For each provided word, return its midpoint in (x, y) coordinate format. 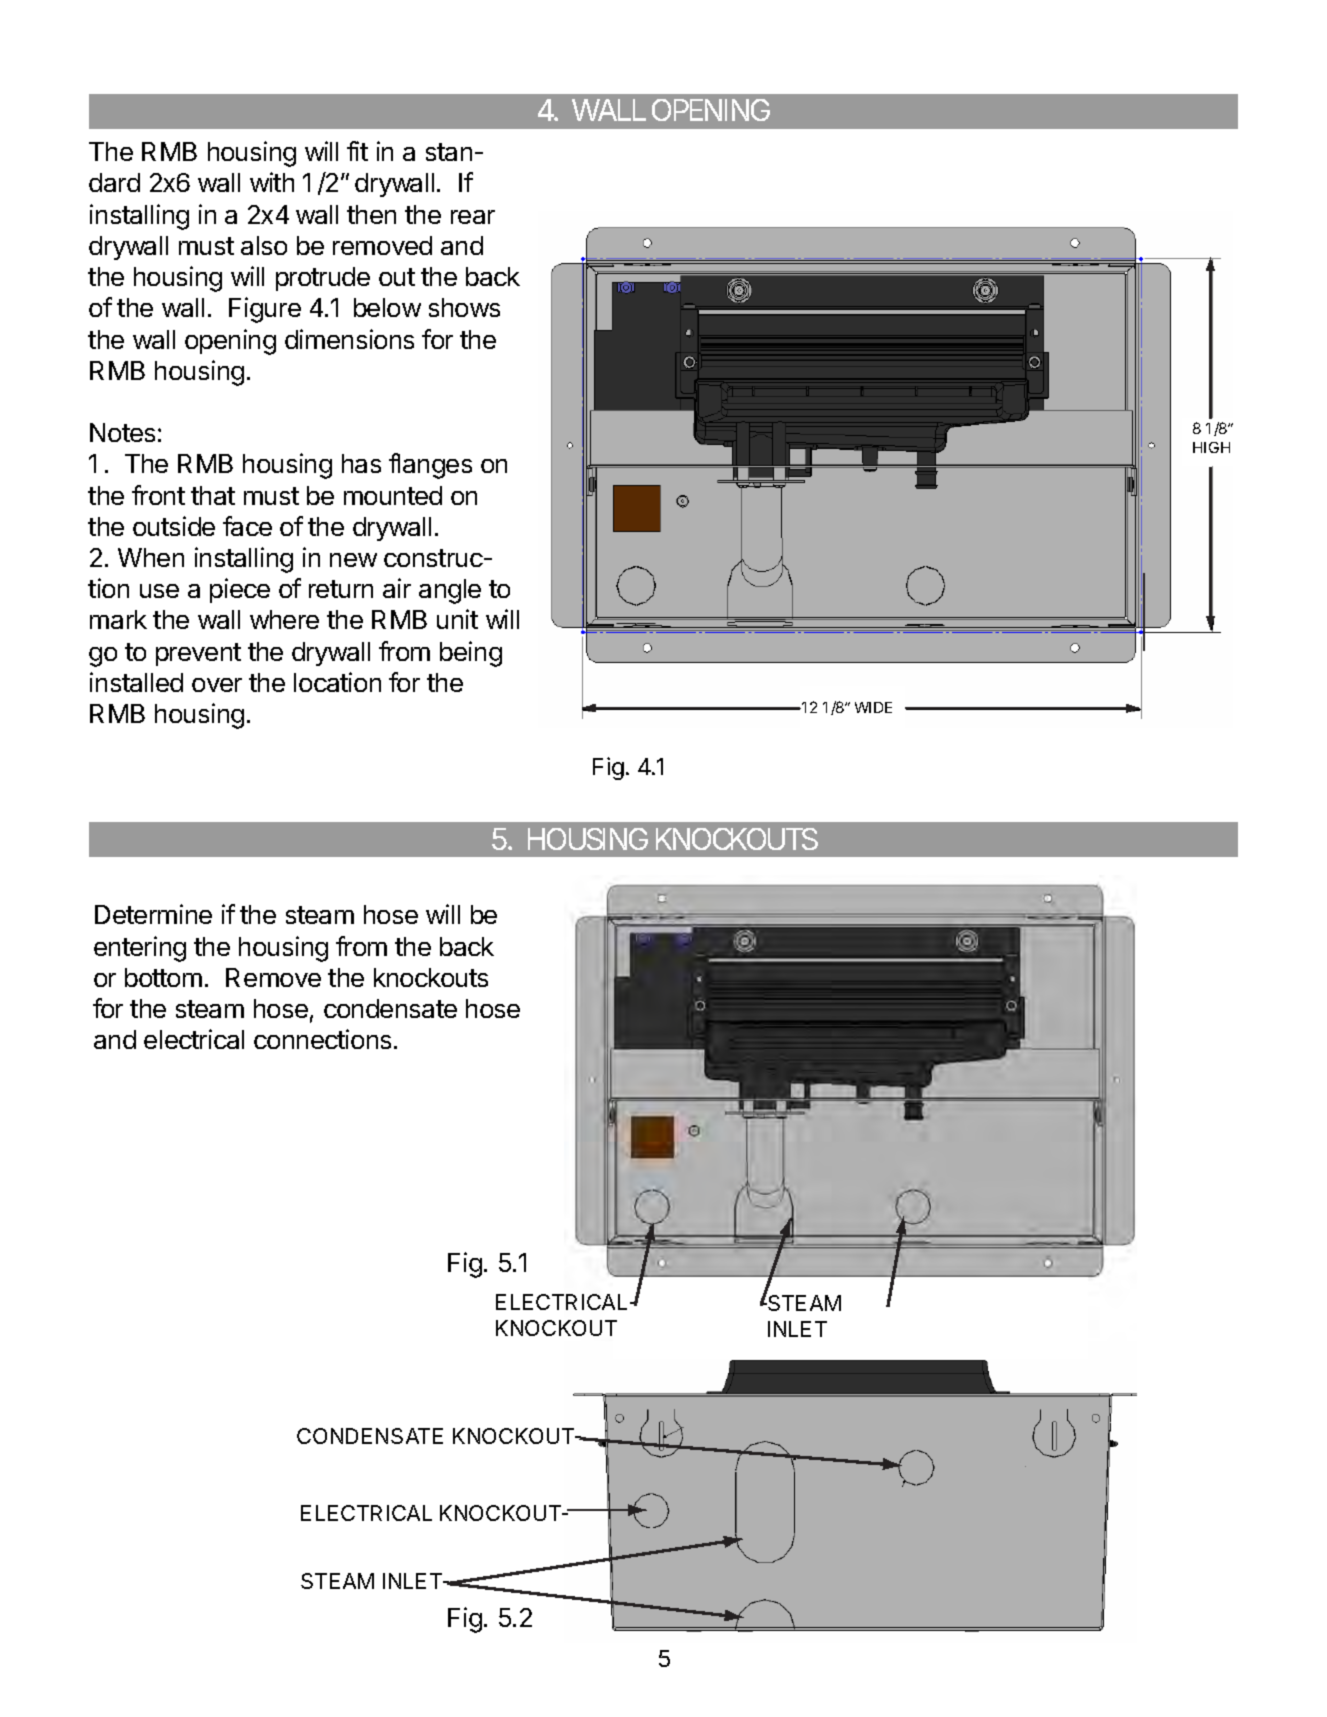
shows (464, 307)
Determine (153, 914)
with (272, 182)
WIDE (873, 707)
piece (240, 590)
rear (473, 217)
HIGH (1211, 447)
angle (450, 591)
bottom (163, 977)
